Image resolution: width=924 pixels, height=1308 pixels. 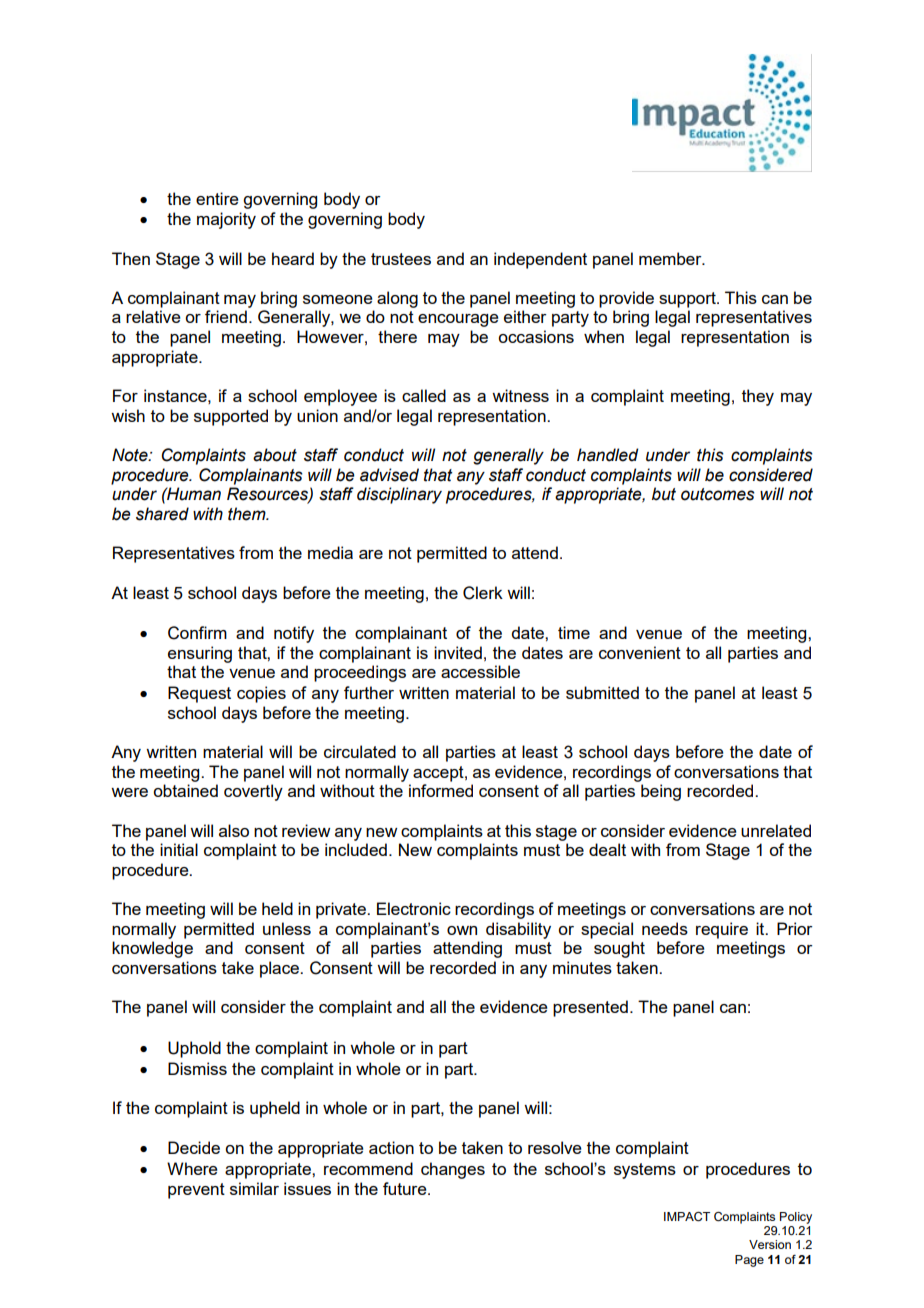 What do you see at coordinates (661, 792) in the document?
I see `being` at bounding box center [661, 792].
